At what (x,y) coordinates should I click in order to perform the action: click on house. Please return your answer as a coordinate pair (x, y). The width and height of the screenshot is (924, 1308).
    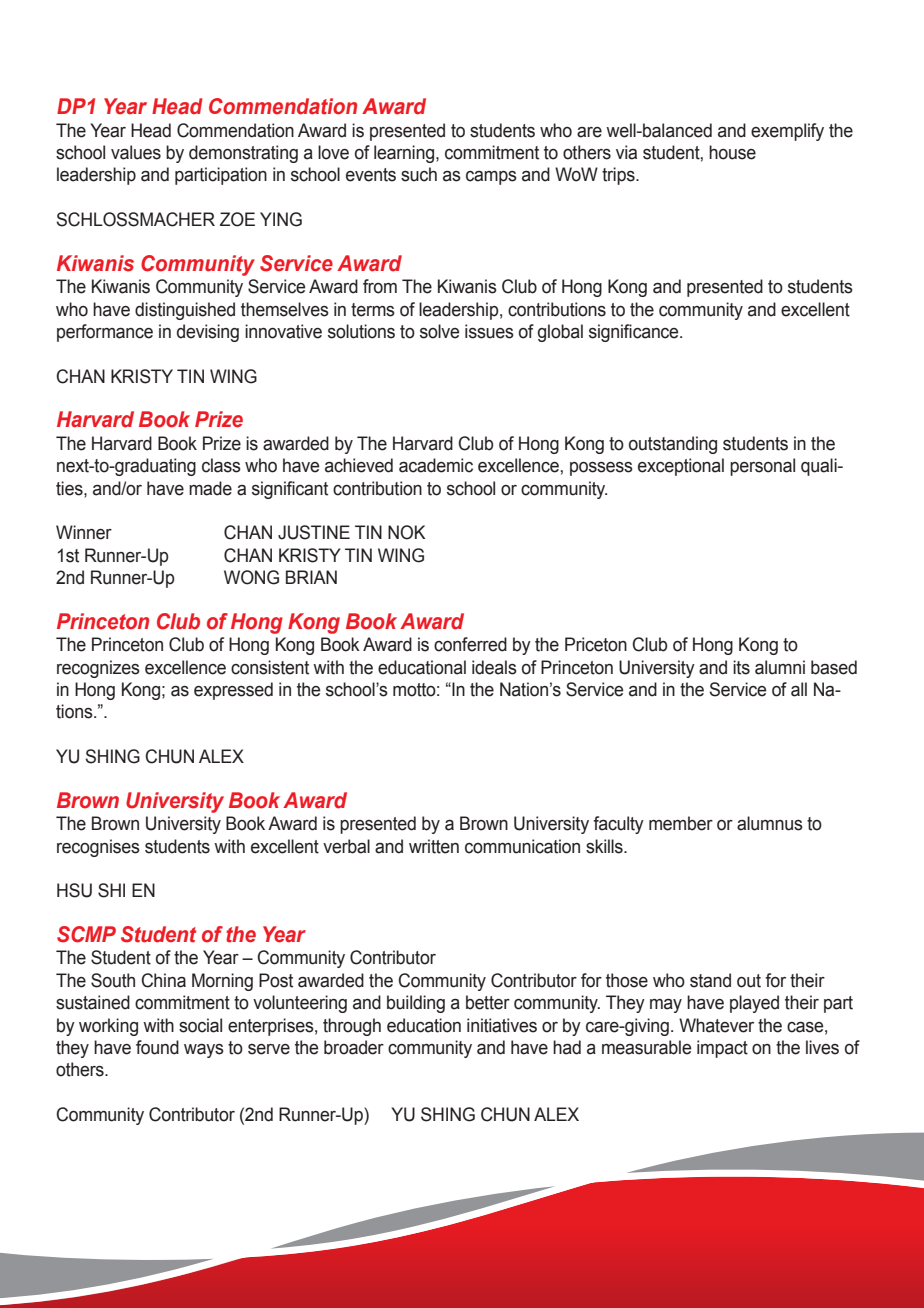
    Looking at the image, I should click on (732, 152).
